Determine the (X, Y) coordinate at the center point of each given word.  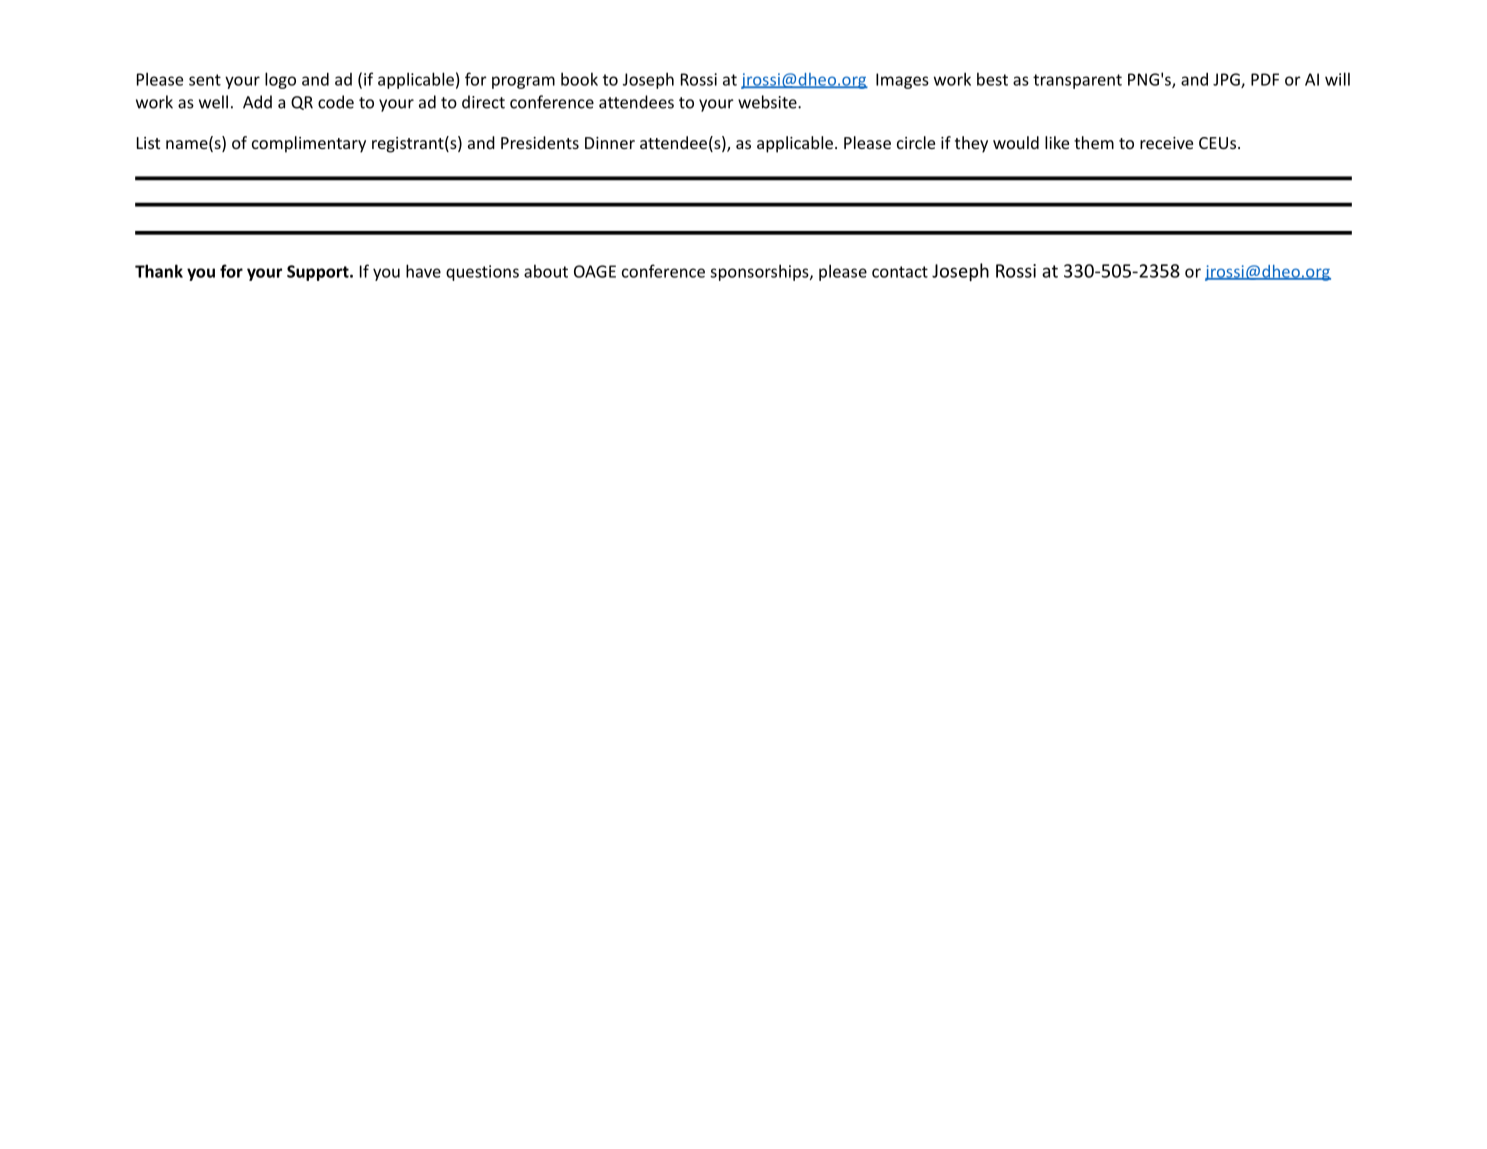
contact (900, 272)
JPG (1227, 80)
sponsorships (760, 272)
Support (319, 273)
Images (902, 81)
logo (280, 80)
